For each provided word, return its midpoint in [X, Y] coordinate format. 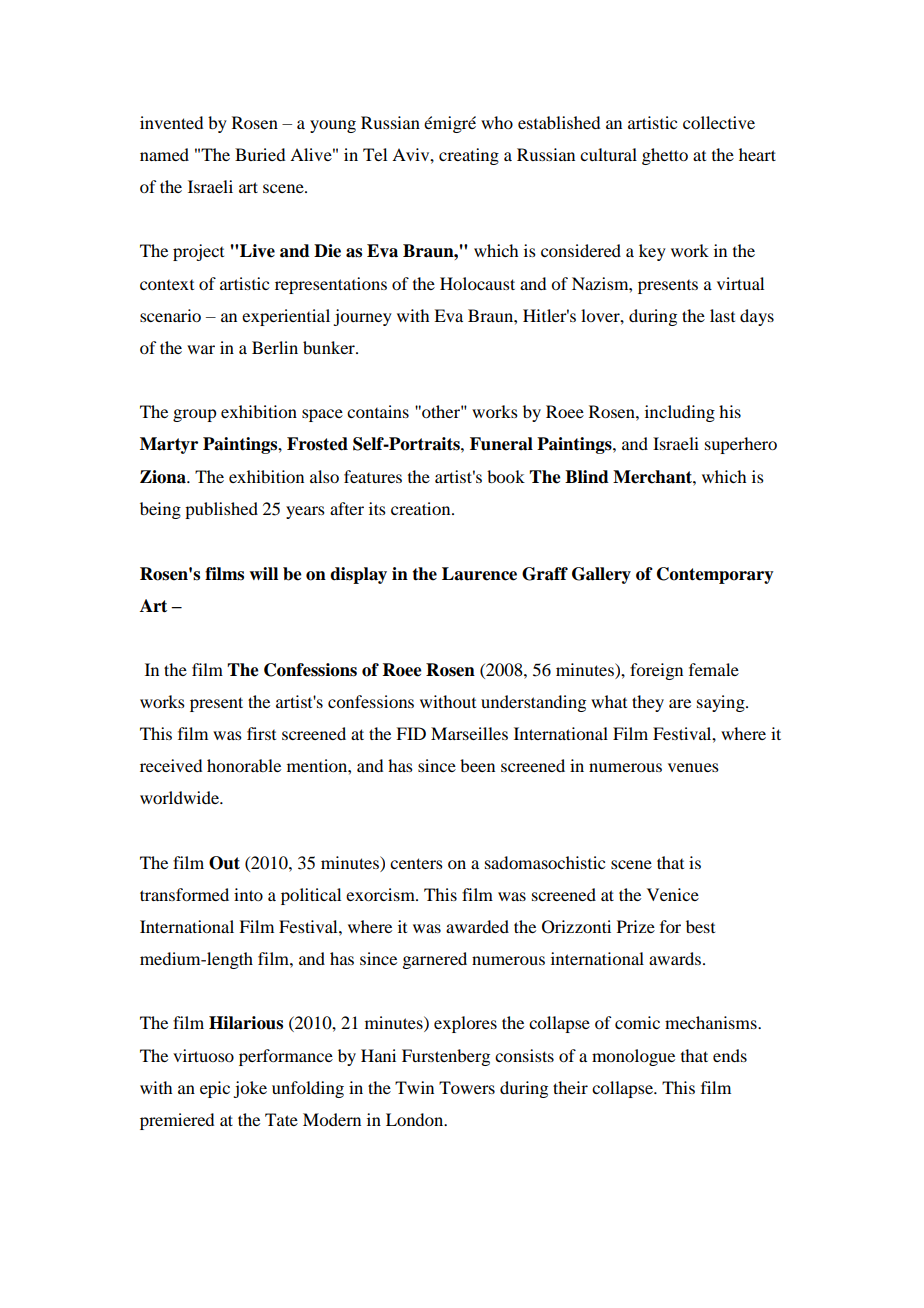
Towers [467, 1087]
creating [469, 156]
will [263, 573]
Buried [260, 154]
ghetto [665, 156]
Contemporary [715, 575]
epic [215, 1089]
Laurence [479, 574]
